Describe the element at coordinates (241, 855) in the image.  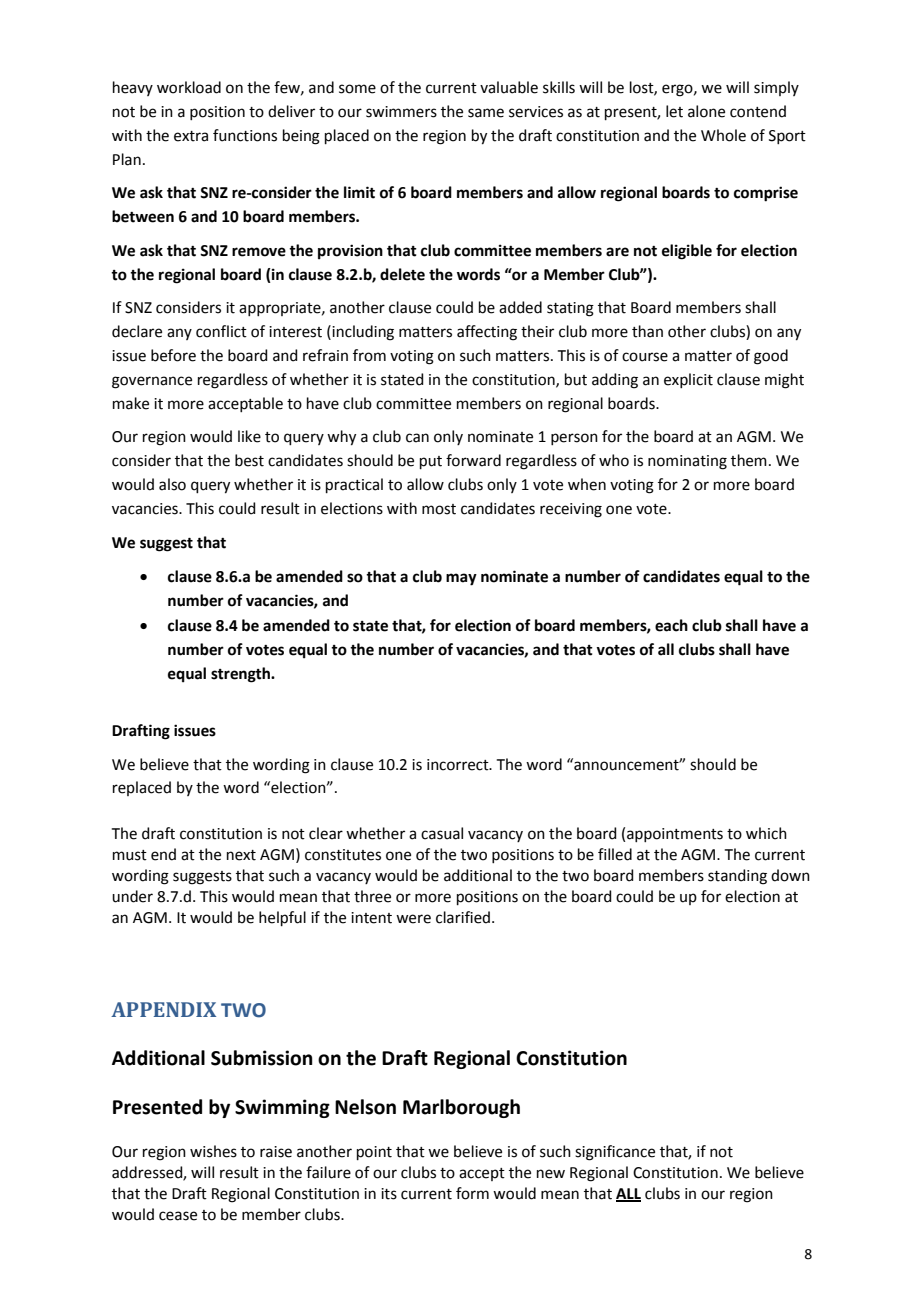
I see `next` at that location.
